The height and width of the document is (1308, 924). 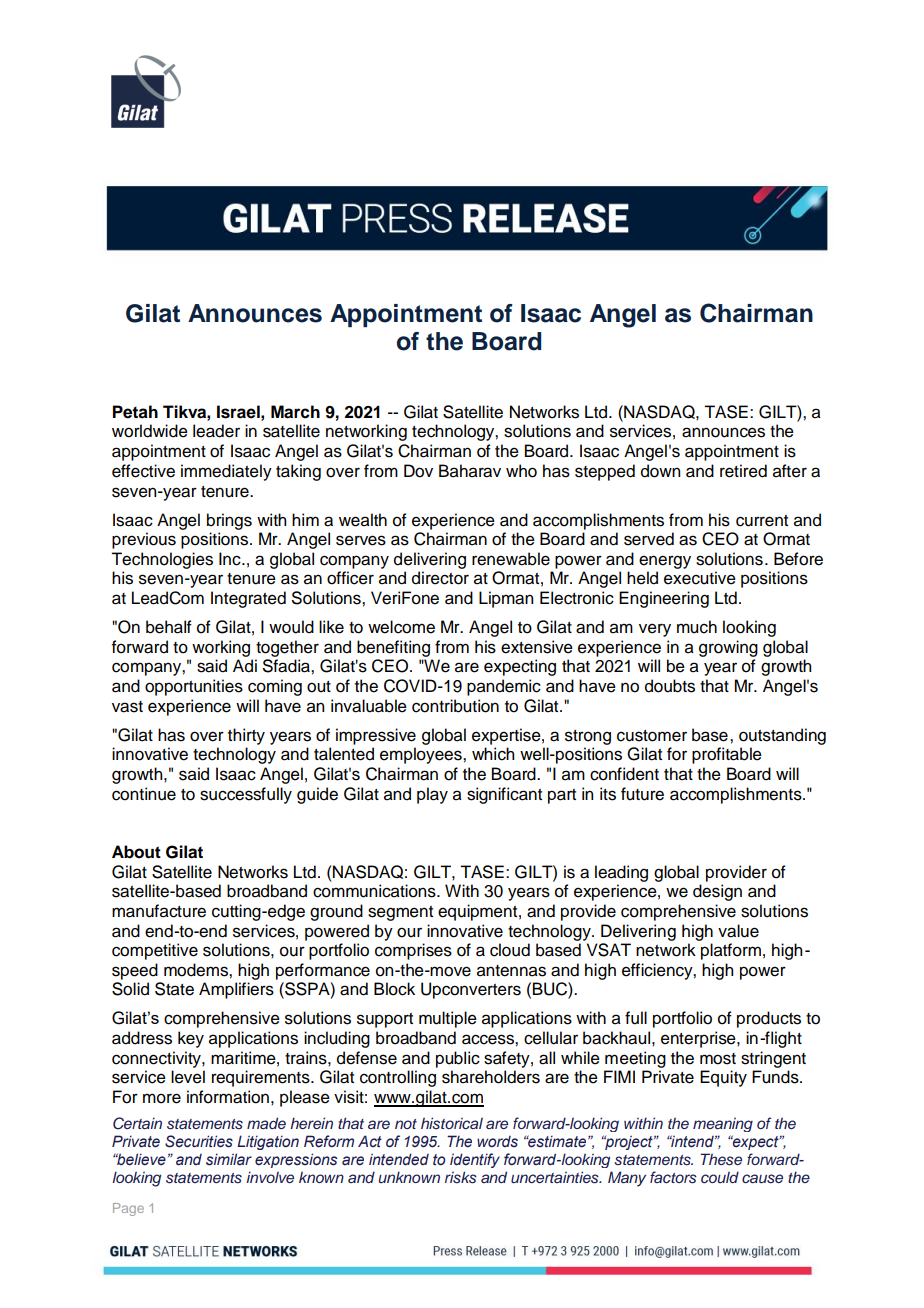 What do you see at coordinates (743, 471) in the document?
I see `retired` at bounding box center [743, 471].
